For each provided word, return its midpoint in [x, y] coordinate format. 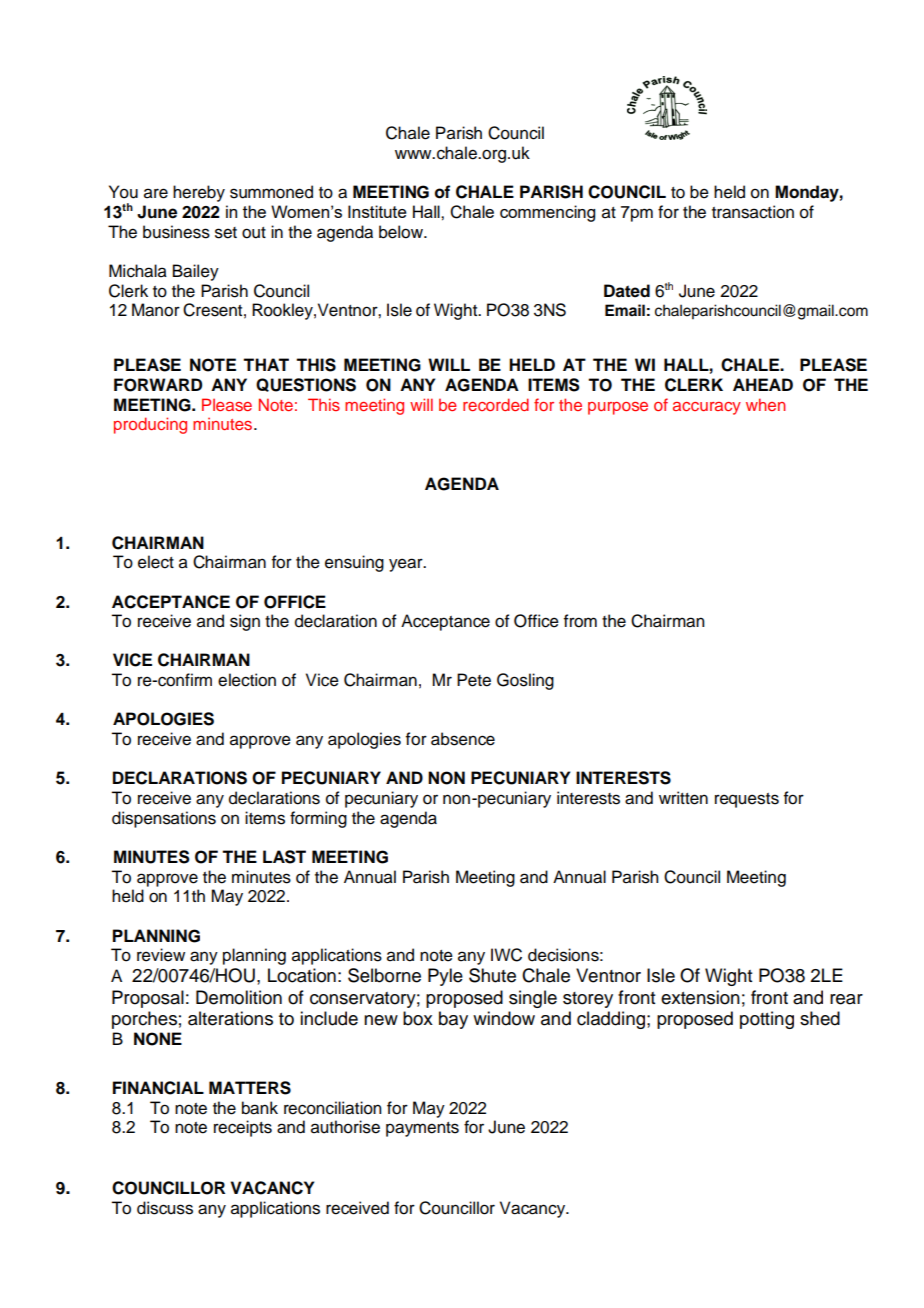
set [226, 233]
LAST [284, 857]
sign [245, 622]
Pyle [445, 977]
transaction [753, 212]
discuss [165, 1208]
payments [422, 1129]
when [766, 404]
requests [747, 800]
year [407, 565]
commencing [547, 213]
